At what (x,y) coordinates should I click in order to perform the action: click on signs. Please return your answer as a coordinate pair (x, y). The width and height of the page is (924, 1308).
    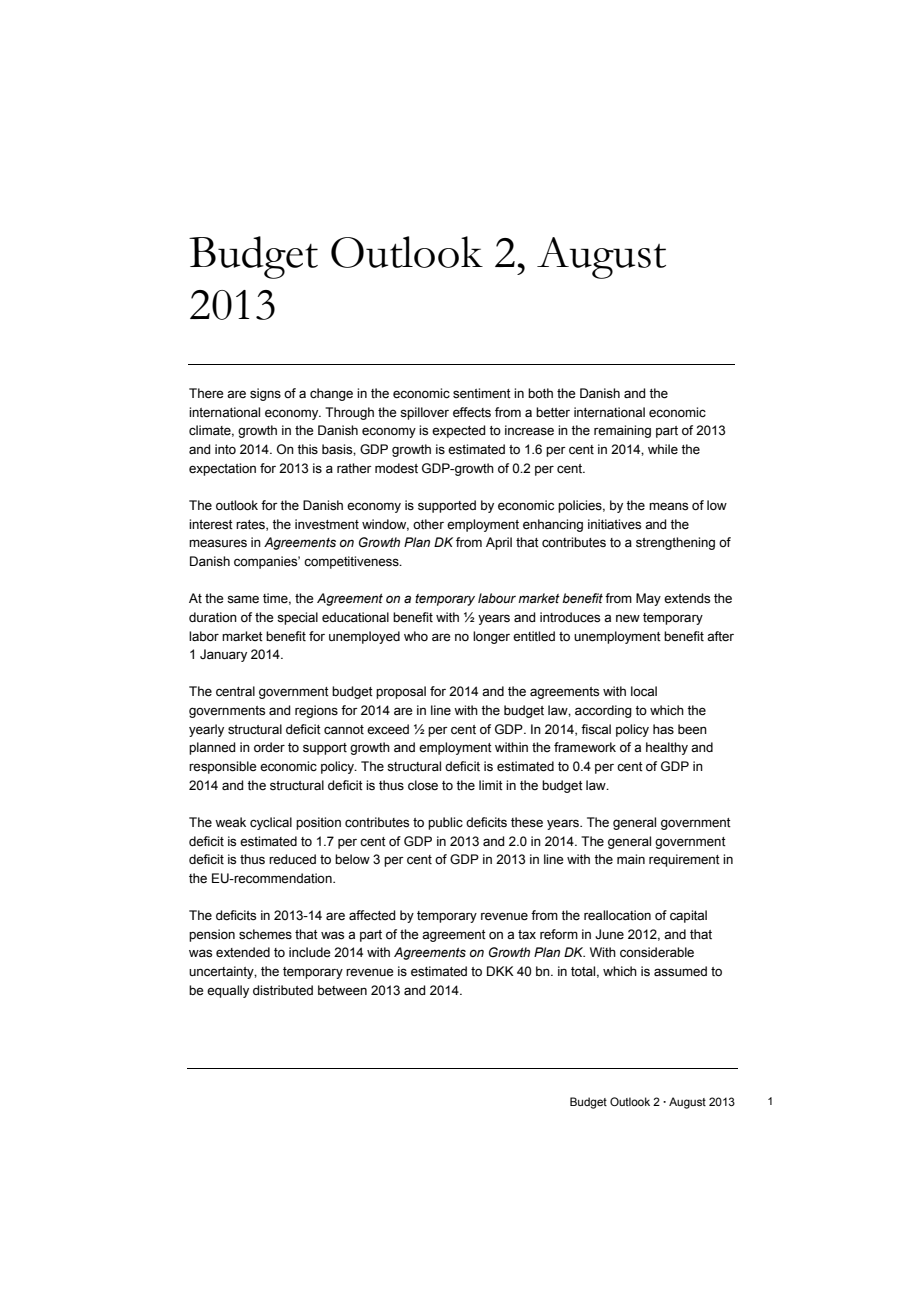
    Looking at the image, I should click on (265, 394).
